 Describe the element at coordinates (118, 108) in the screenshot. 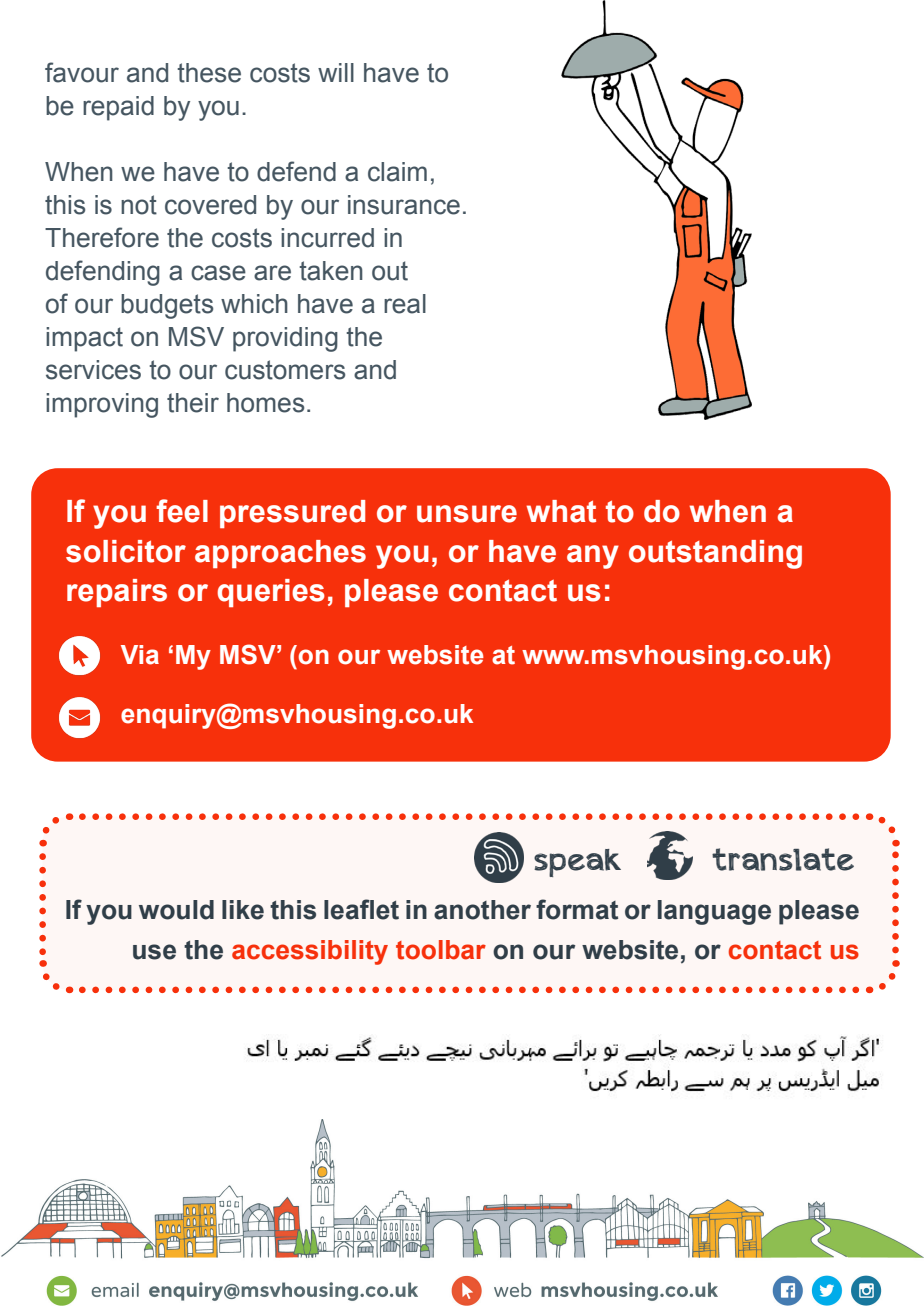

I see `repaid` at that location.
